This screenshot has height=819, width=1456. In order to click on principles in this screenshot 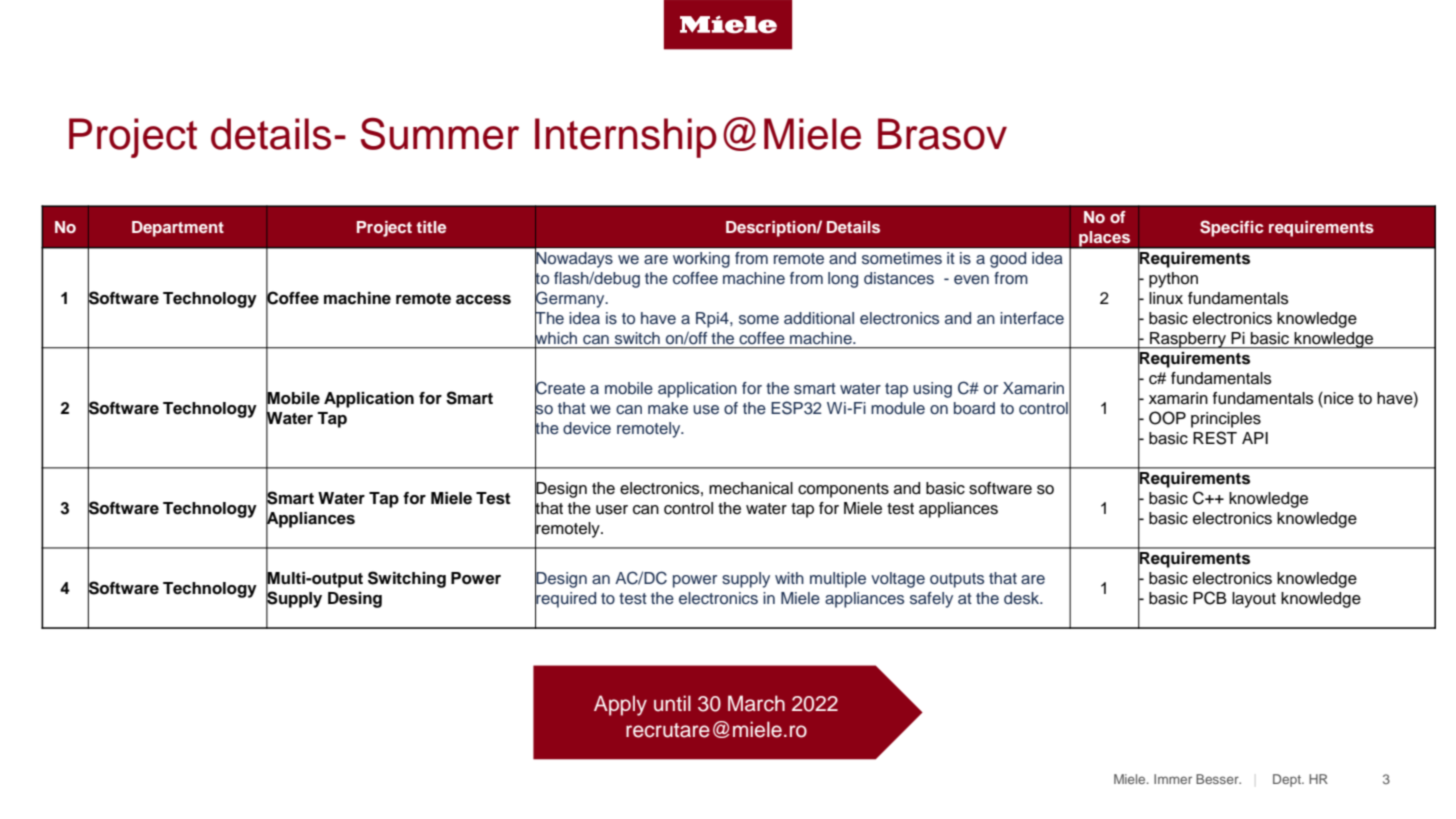, I will do `click(1226, 420)`.
